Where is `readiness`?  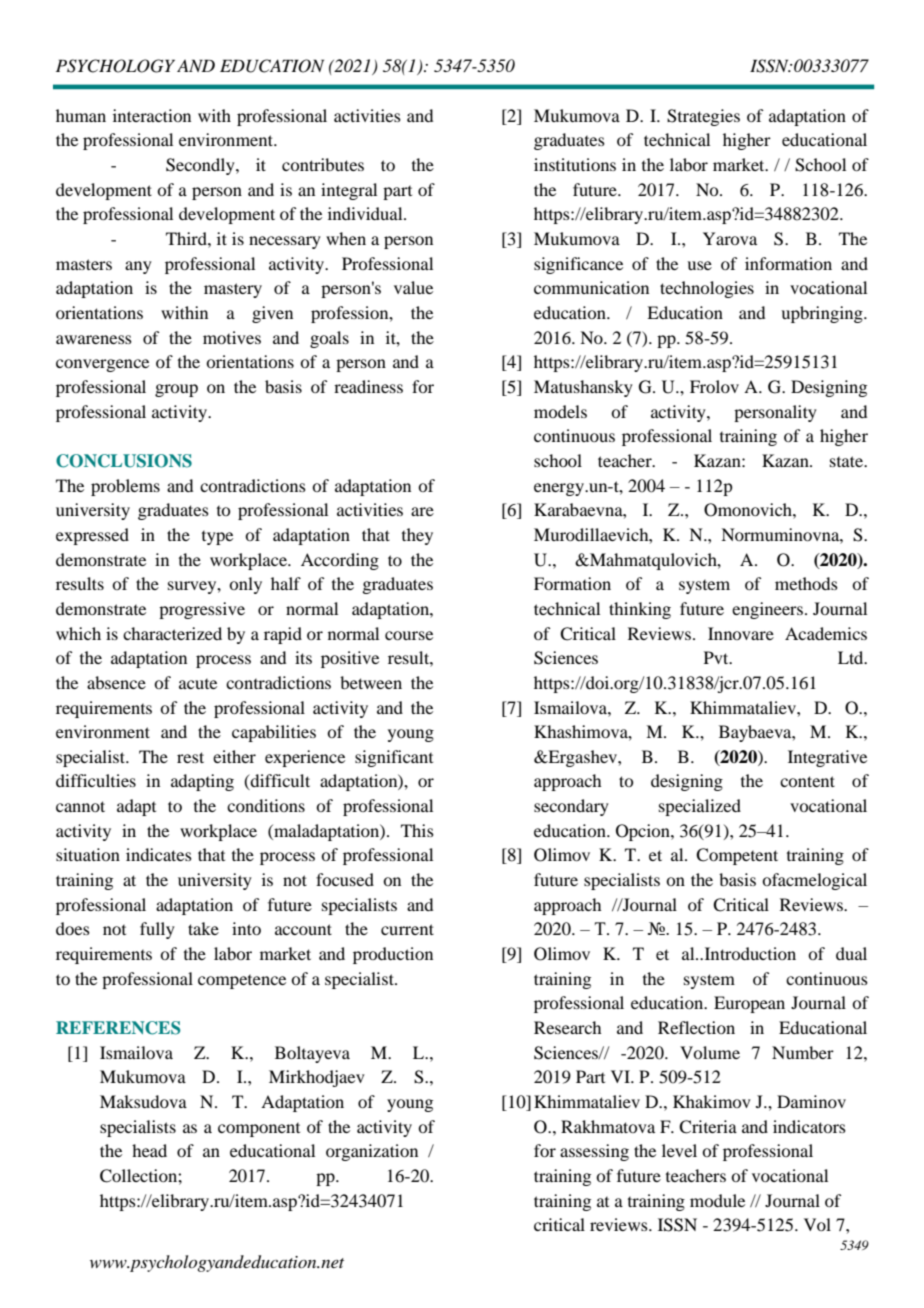
readiness is located at coordinates (368, 386).
